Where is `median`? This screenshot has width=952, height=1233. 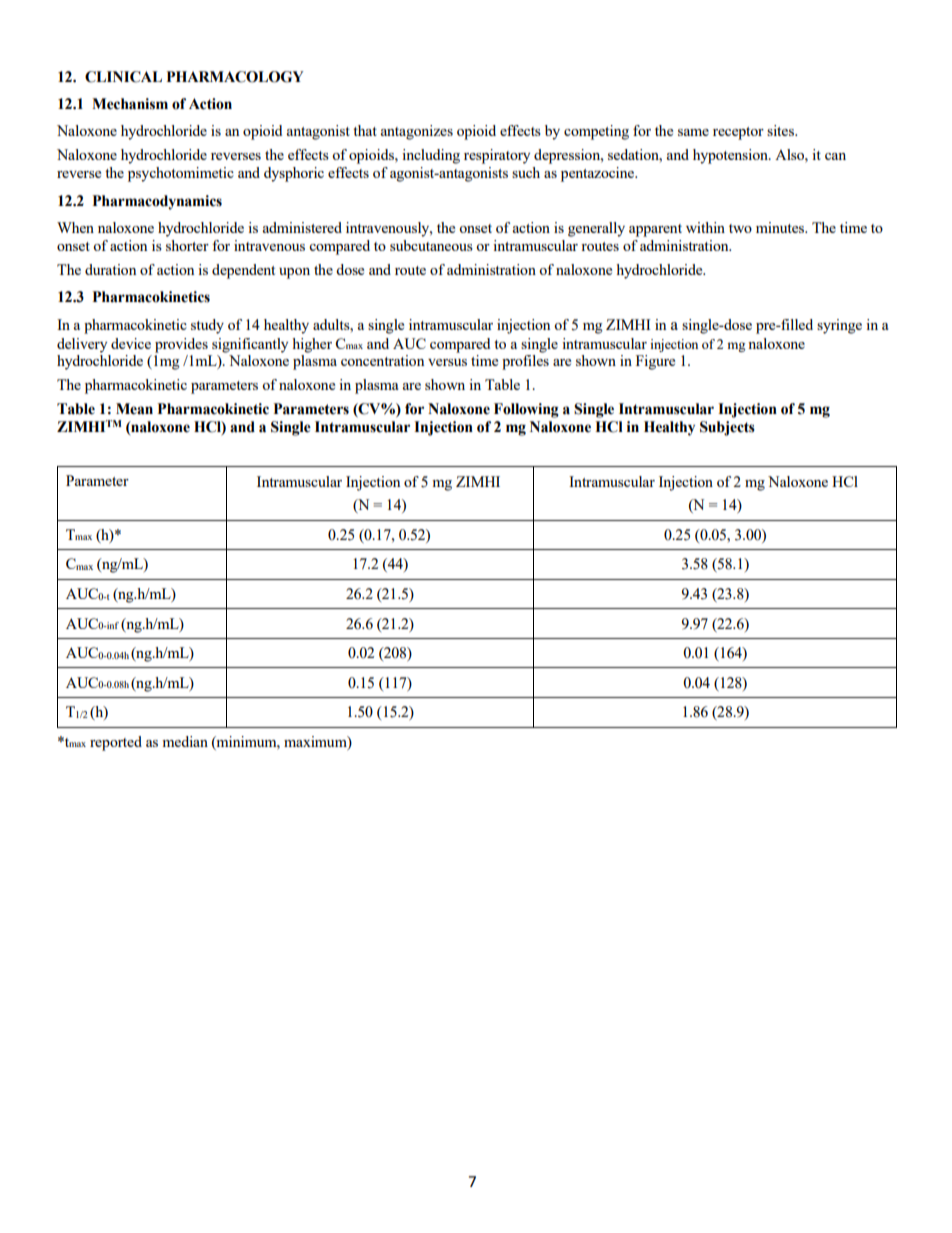 median is located at coordinates (185, 741).
